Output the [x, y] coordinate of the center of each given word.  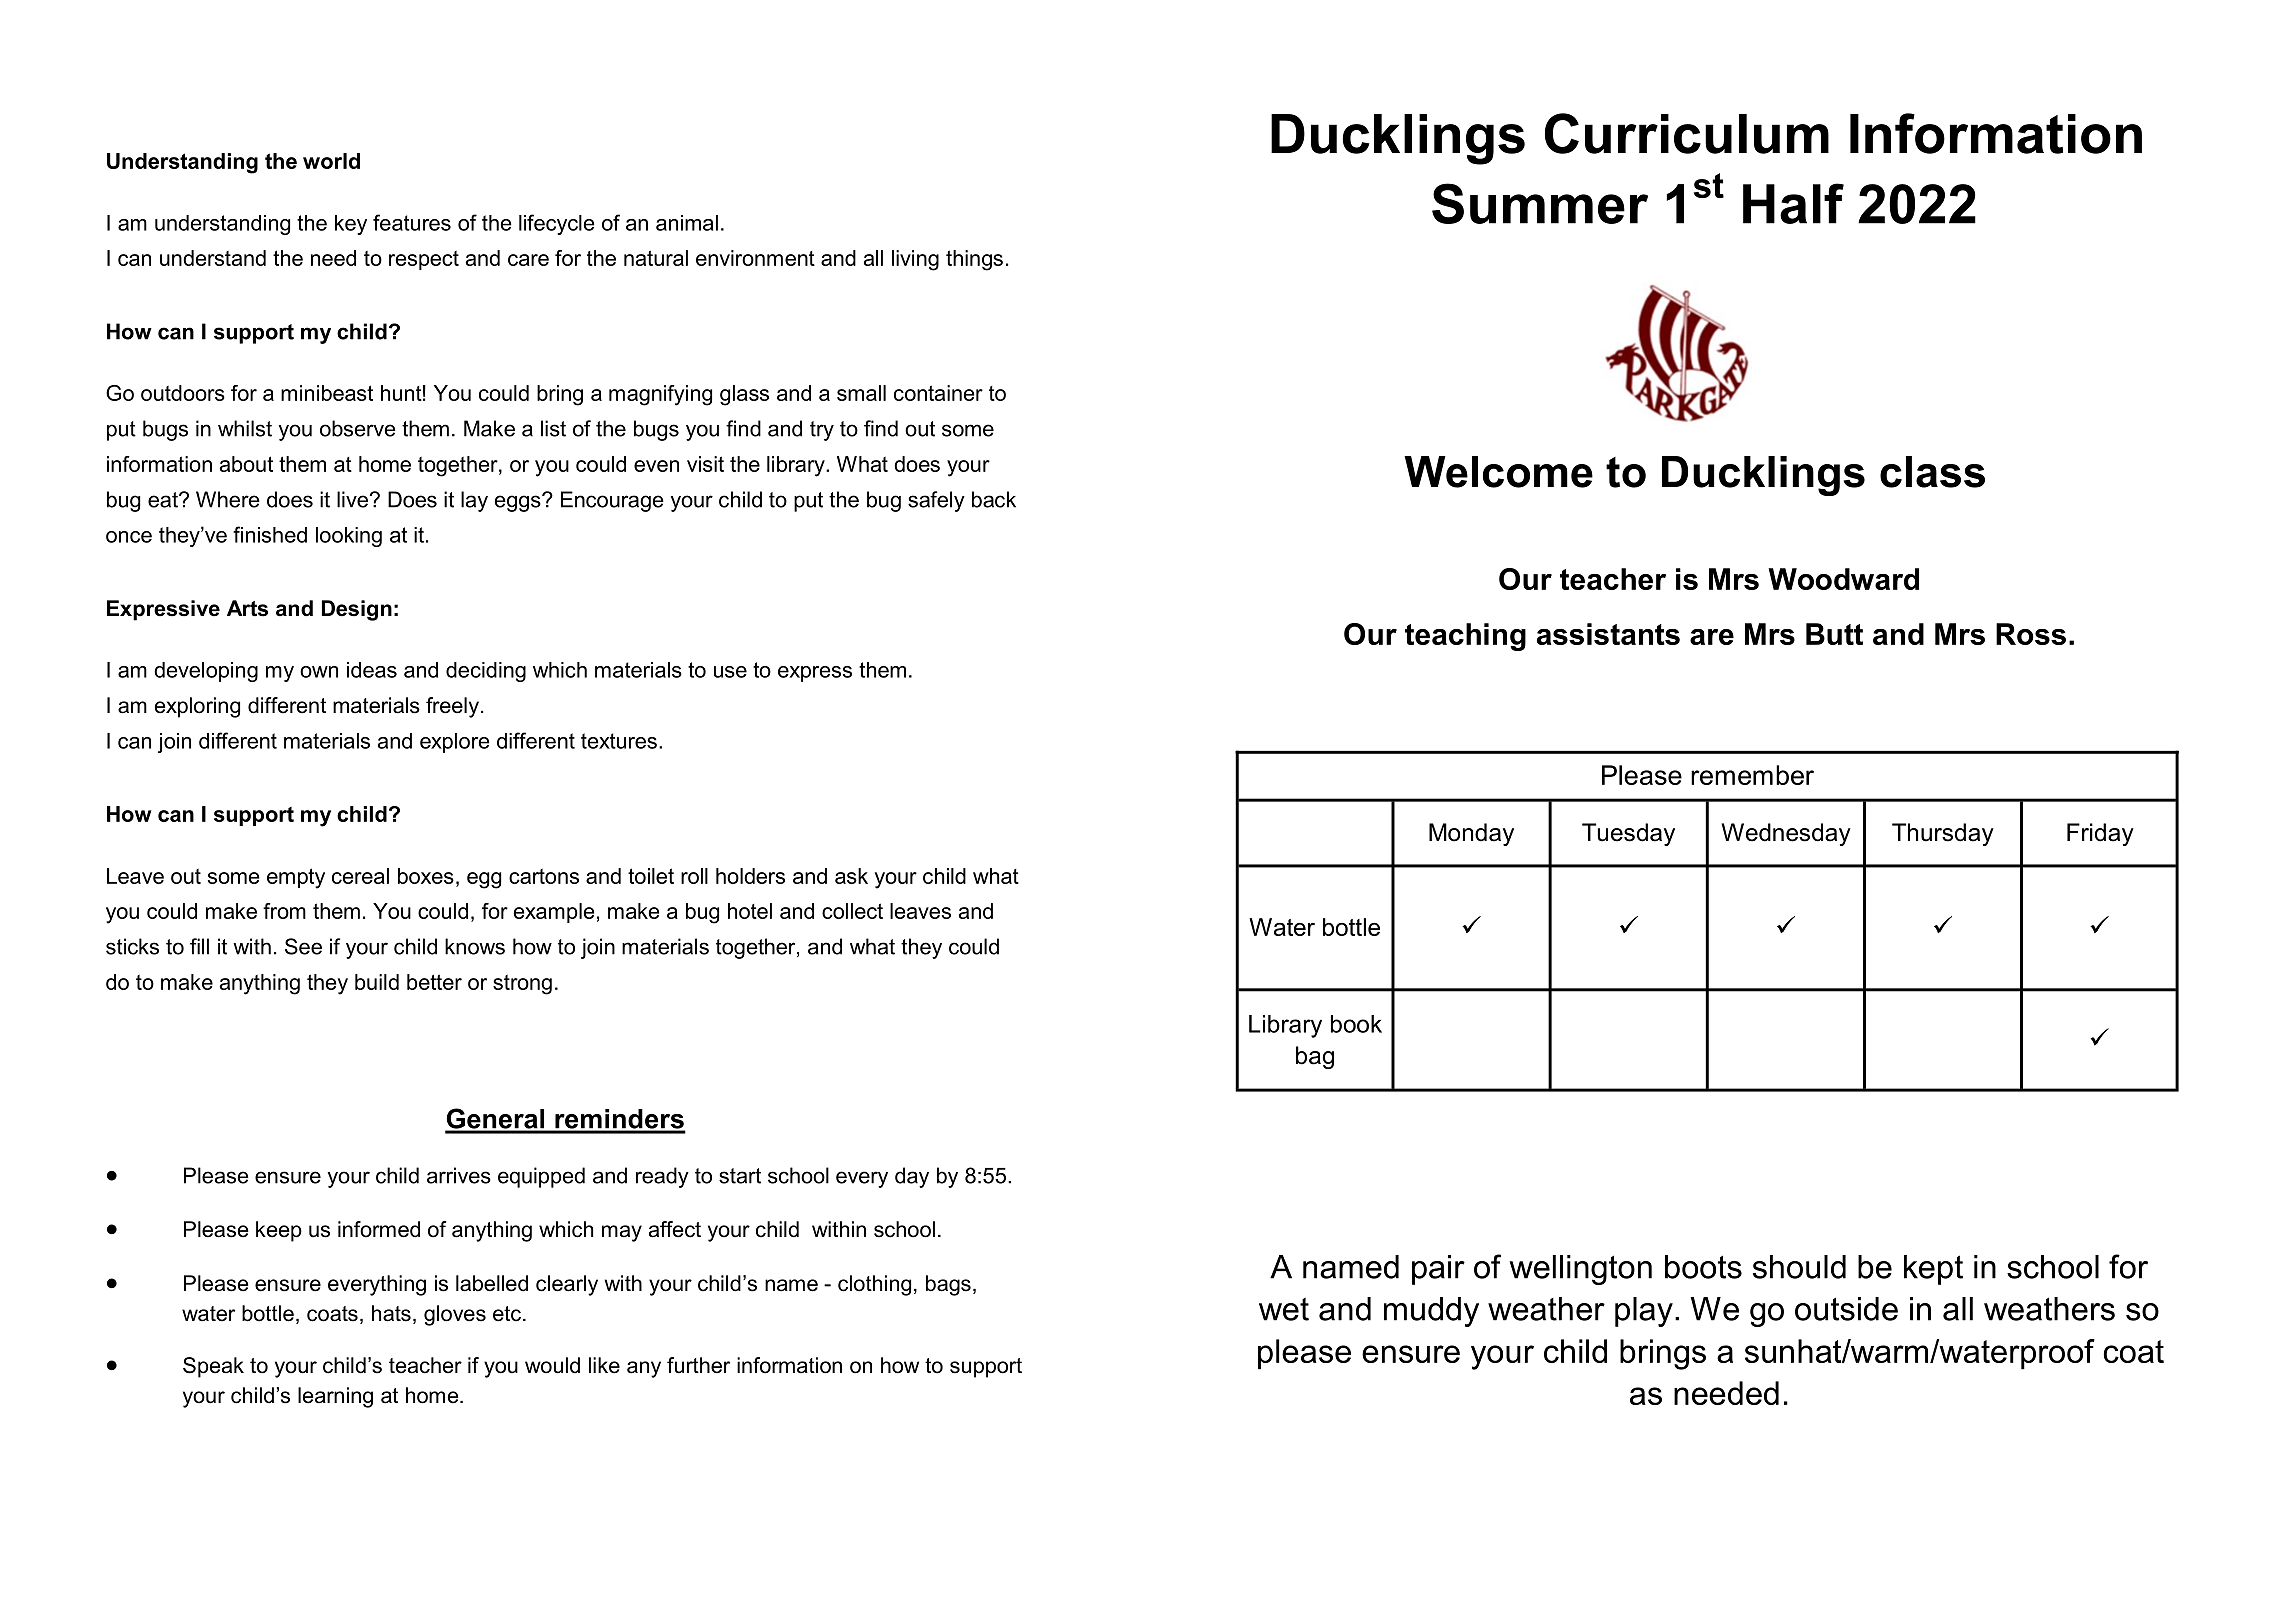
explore [455, 743]
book [1356, 1024]
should [1799, 1267]
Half [1793, 203]
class [1932, 472]
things [974, 260]
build [377, 982]
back [994, 499]
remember [1752, 775]
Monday [1471, 834]
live [352, 499]
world [331, 161]
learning [335, 1397]
